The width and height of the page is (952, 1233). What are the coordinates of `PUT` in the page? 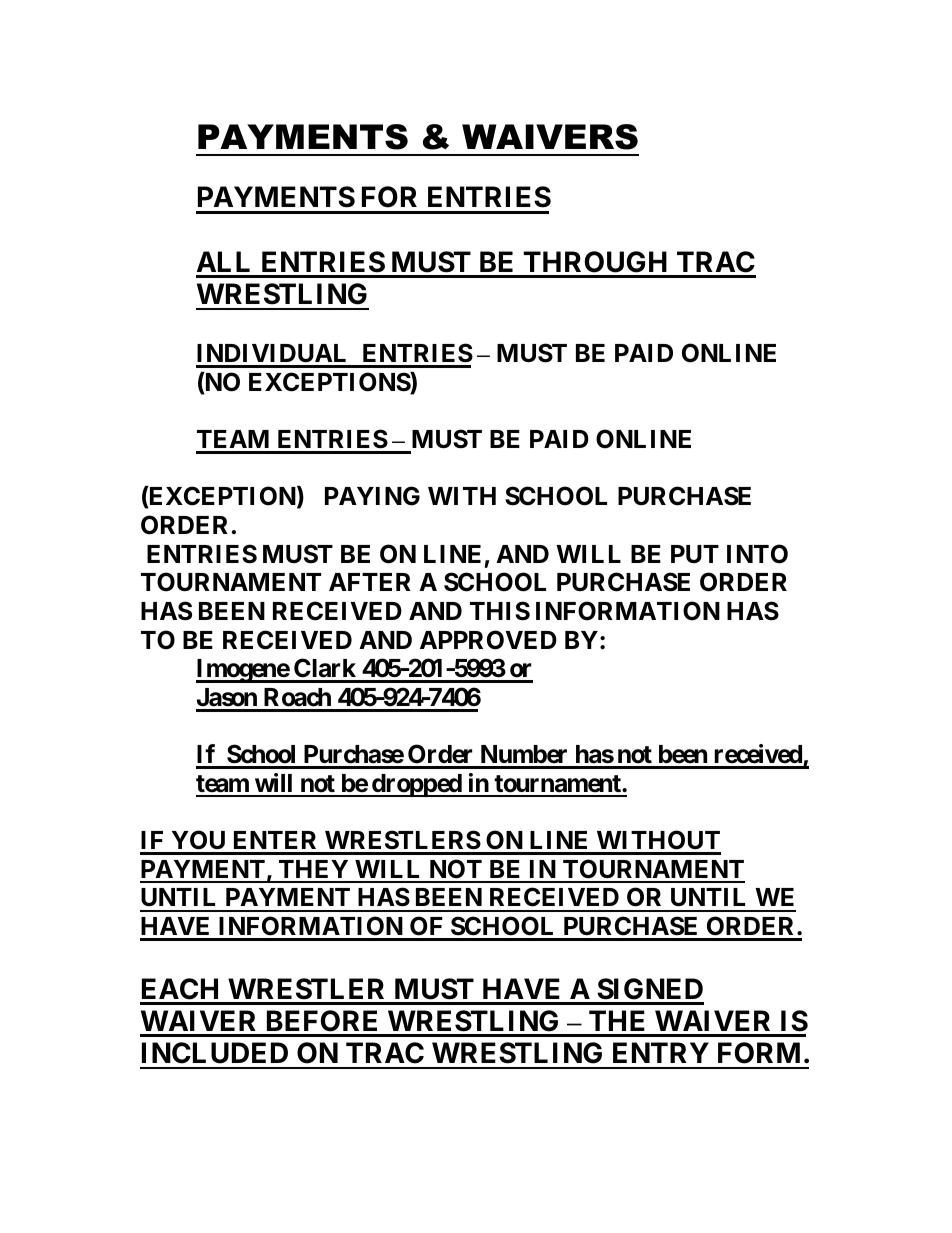 It's located at (695, 554).
